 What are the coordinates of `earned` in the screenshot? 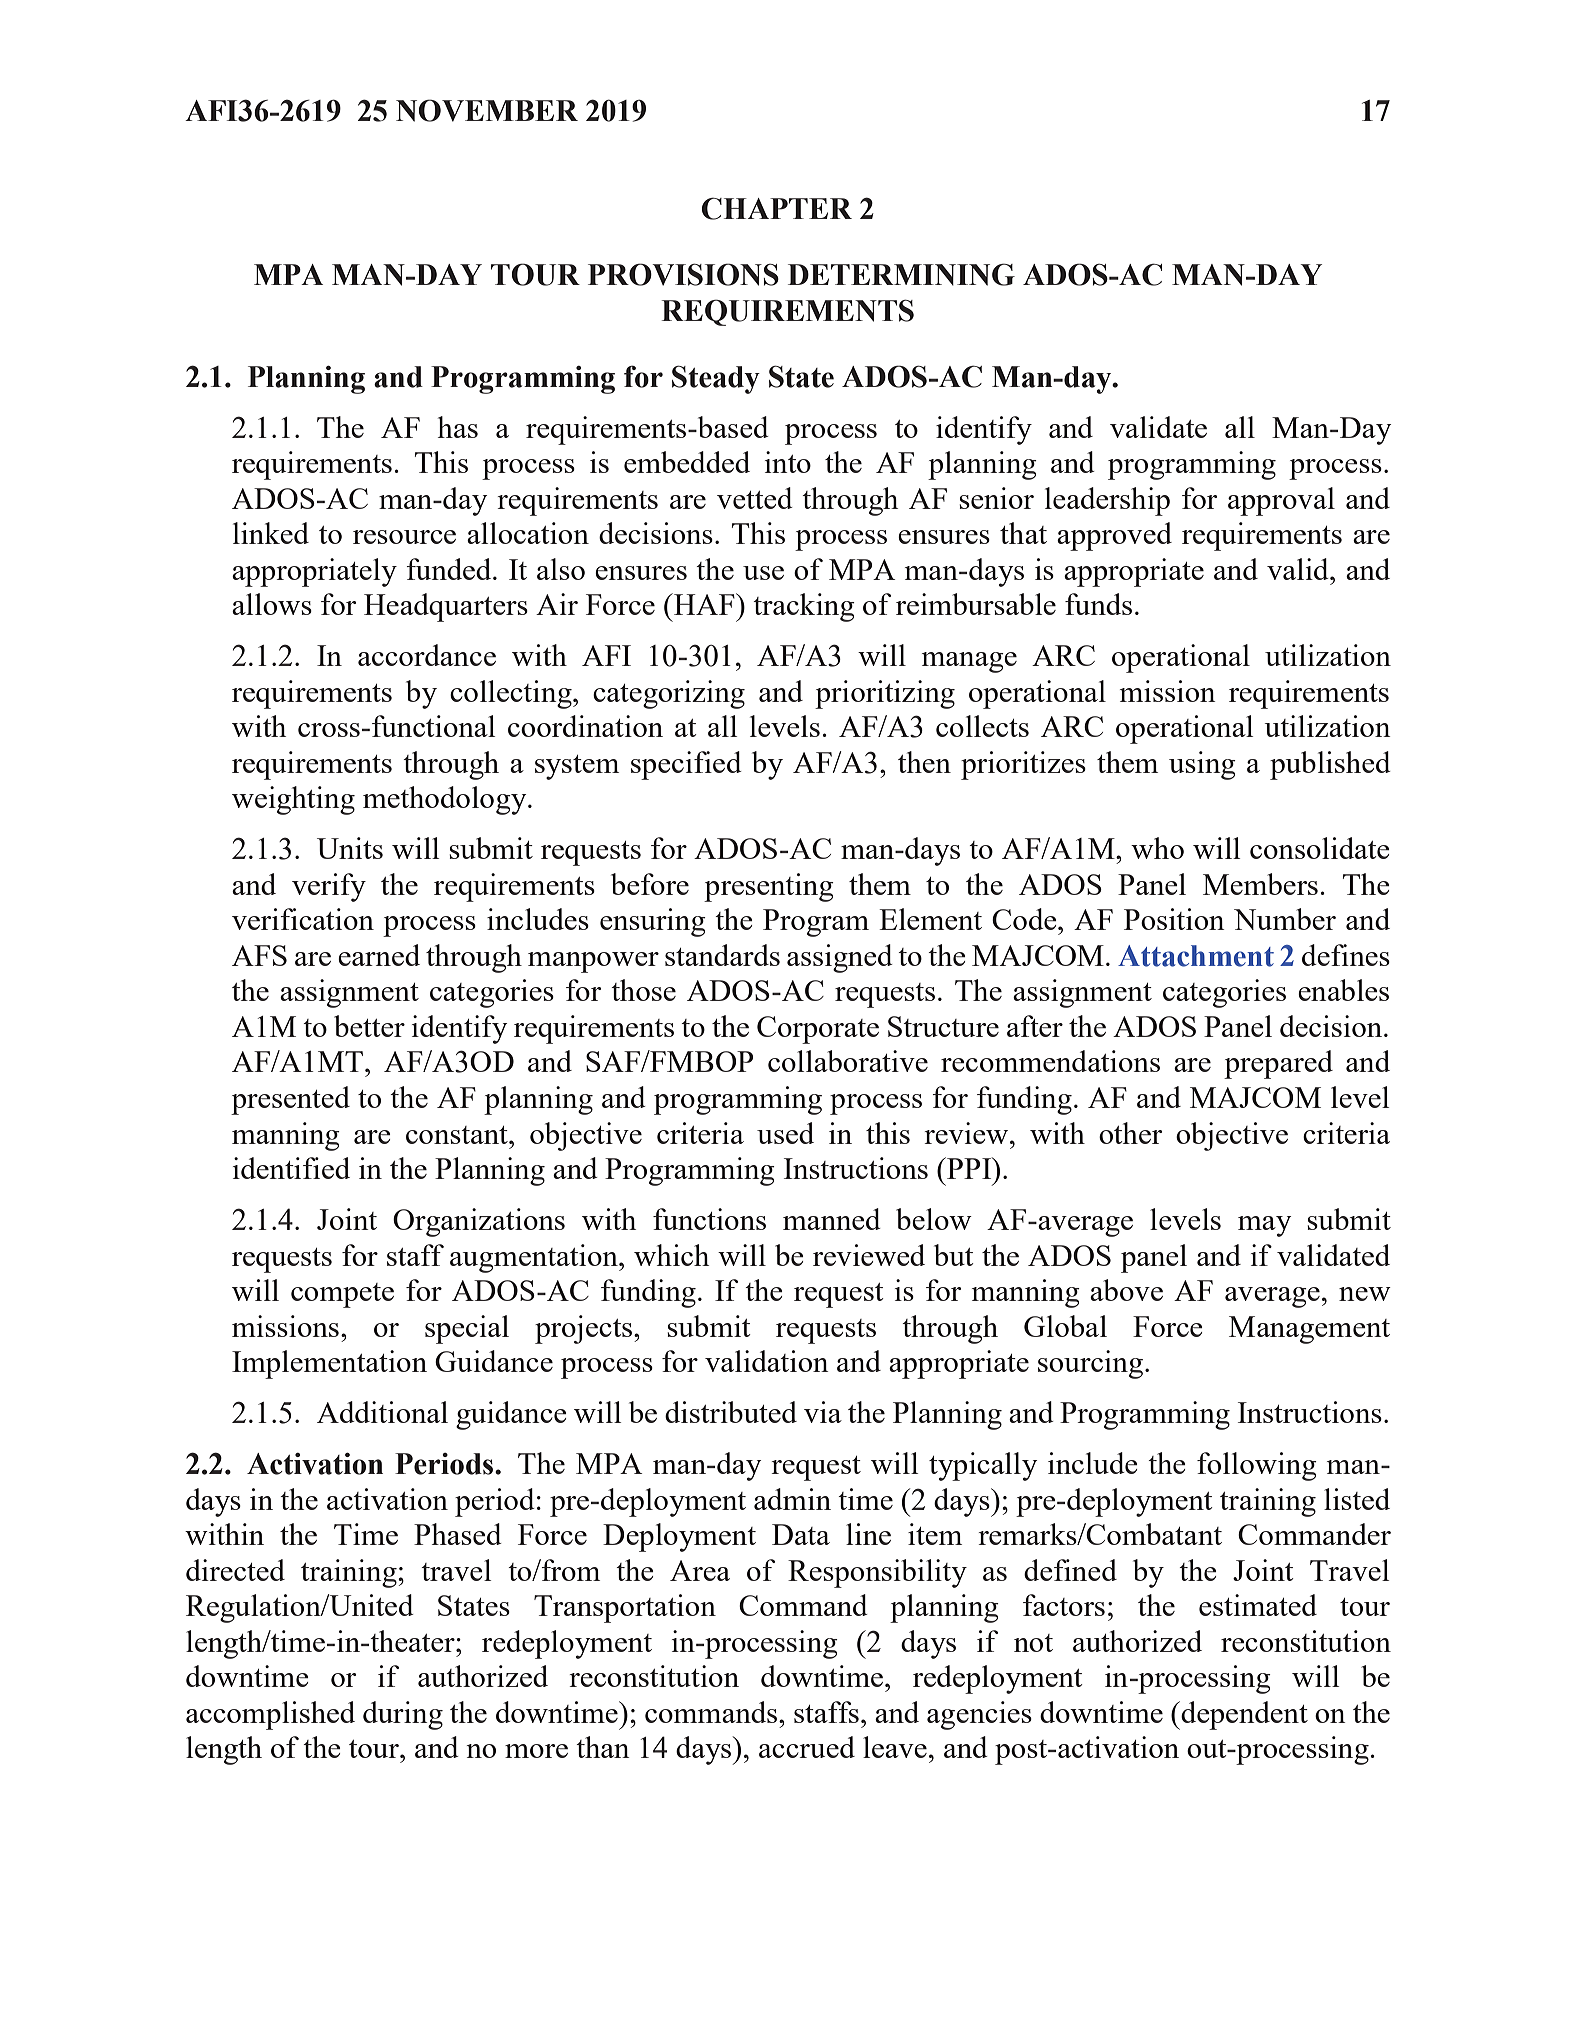 It's located at (379, 955).
